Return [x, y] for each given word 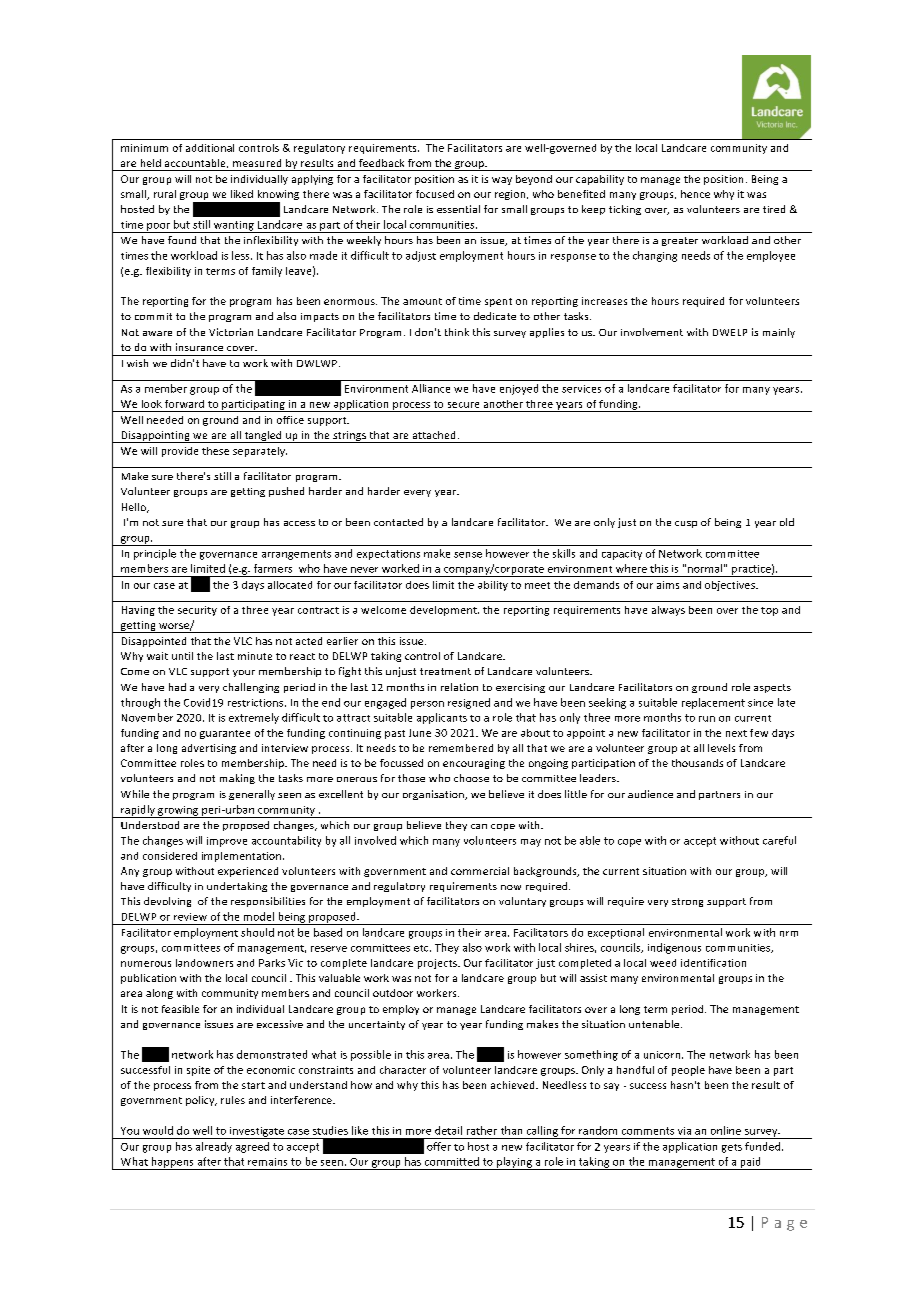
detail [448, 1130]
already [214, 1147]
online [726, 1130]
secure [463, 405]
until [182, 656]
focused [435, 194]
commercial [480, 871]
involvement [652, 332]
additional [210, 148]
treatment [445, 671]
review [190, 917]
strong [687, 902]
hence [695, 194]
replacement [713, 703]
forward [184, 404]
